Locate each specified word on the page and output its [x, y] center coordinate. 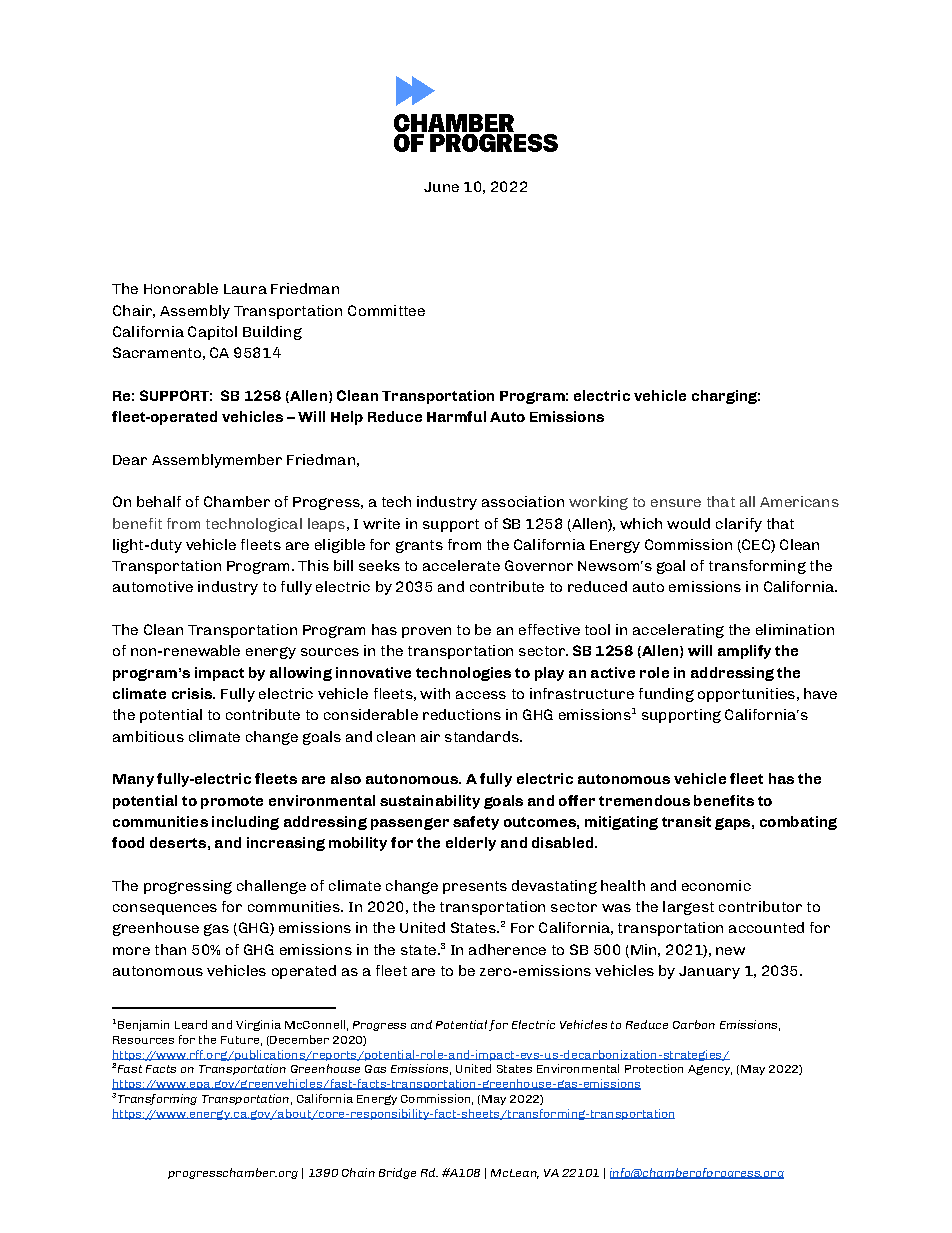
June [441, 187]
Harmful [456, 416]
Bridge [397, 1173]
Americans [799, 501]
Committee [386, 310]
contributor [760, 906]
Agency [710, 1070]
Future [240, 1040]
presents [475, 887]
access [481, 695]
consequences [165, 909]
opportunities [746, 695]
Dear [130, 460]
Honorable [181, 288]
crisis [193, 693]
